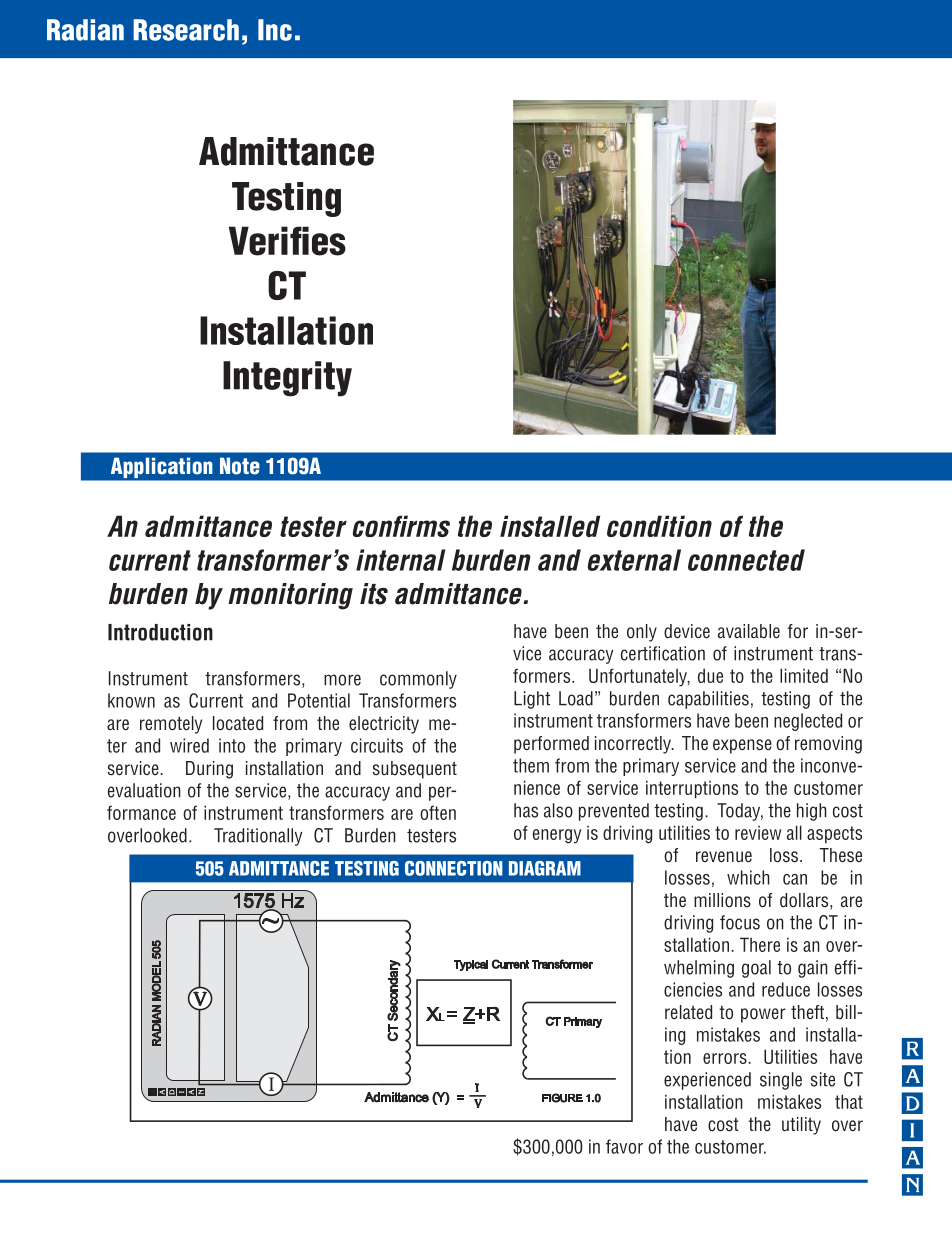  Describe the element at coordinates (287, 379) in the screenshot. I see `Integrity` at that location.
